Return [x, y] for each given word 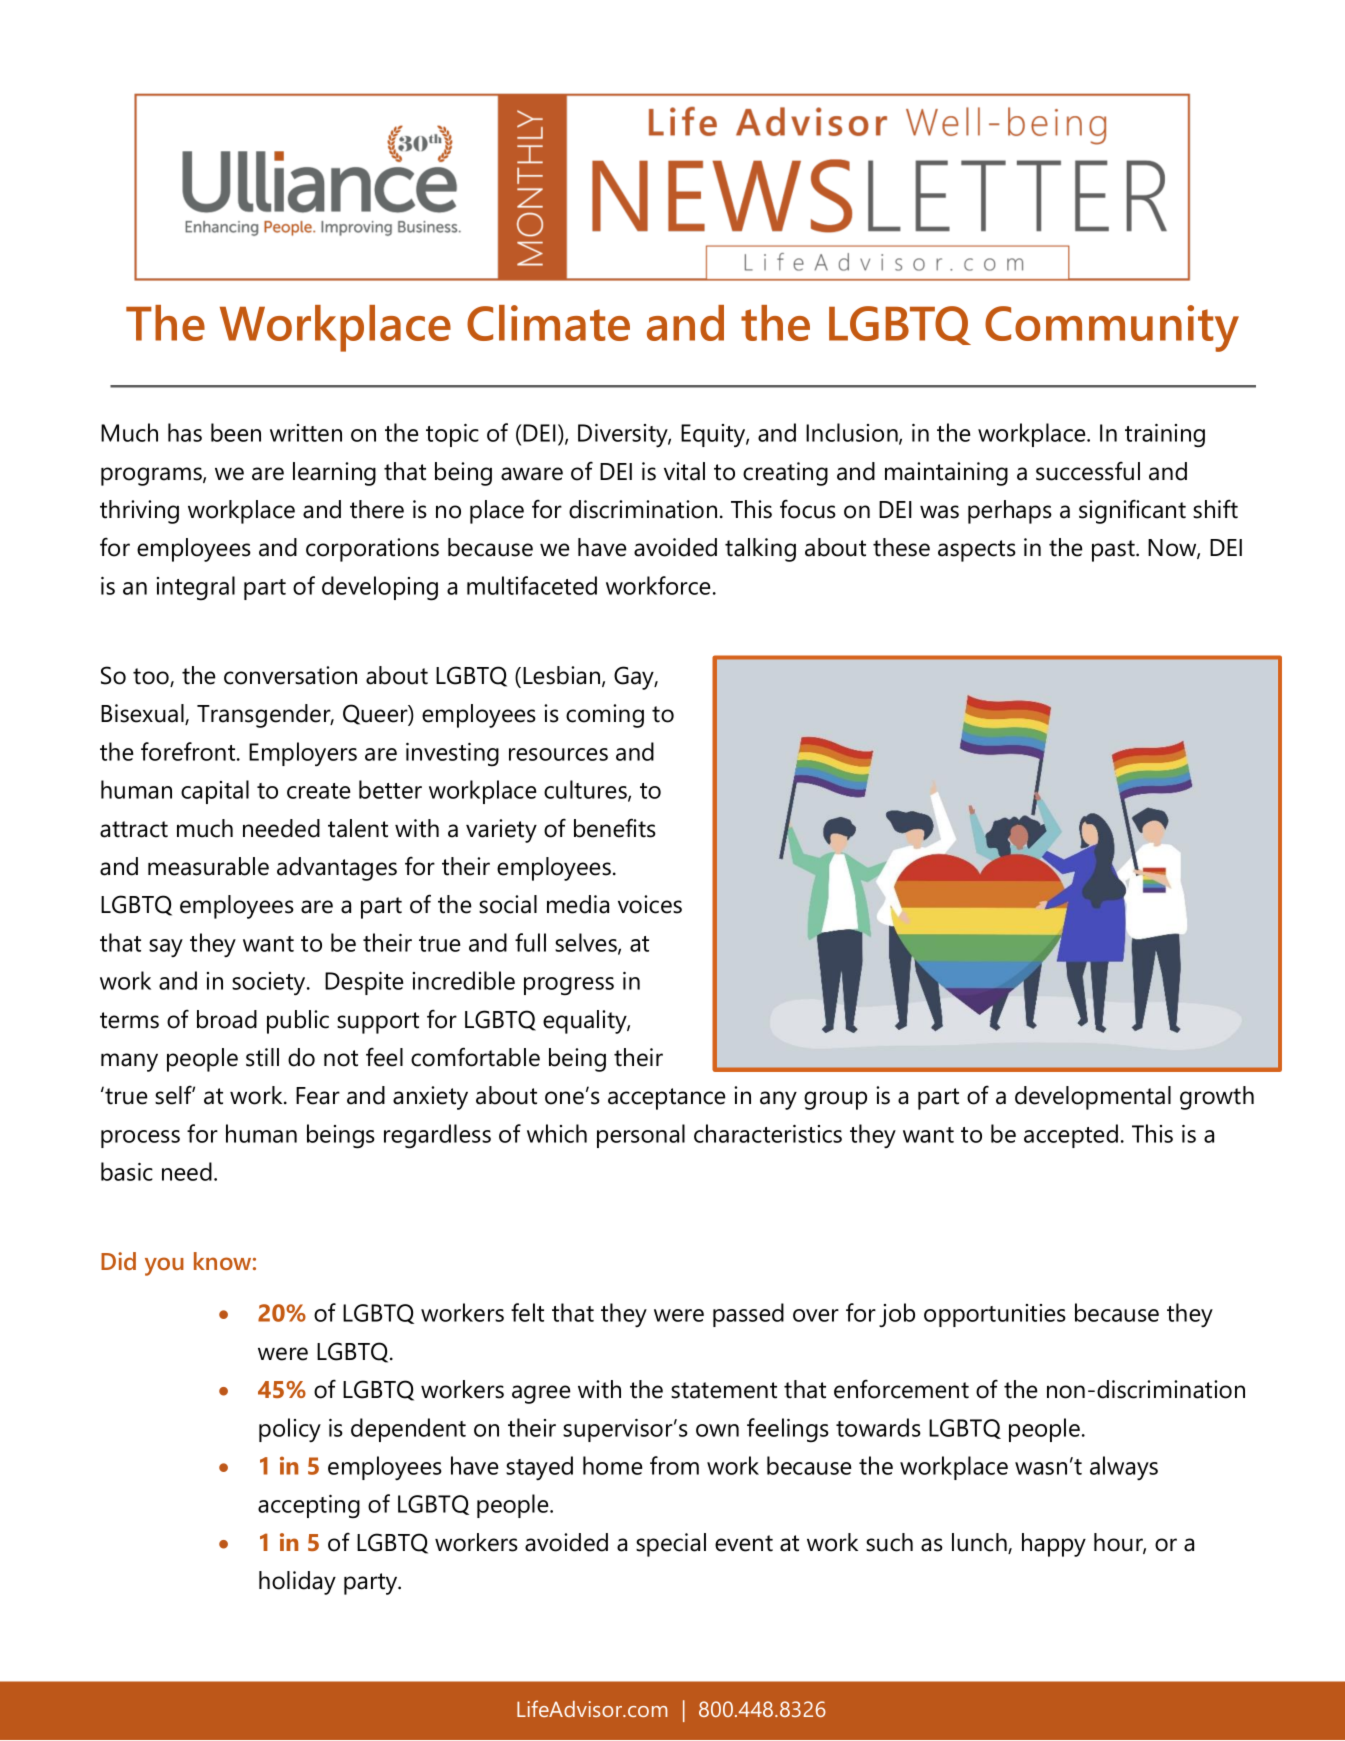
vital [684, 471]
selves [587, 943]
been [236, 432]
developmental [1093, 1098]
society [270, 983]
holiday [297, 1583]
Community [1112, 328]
